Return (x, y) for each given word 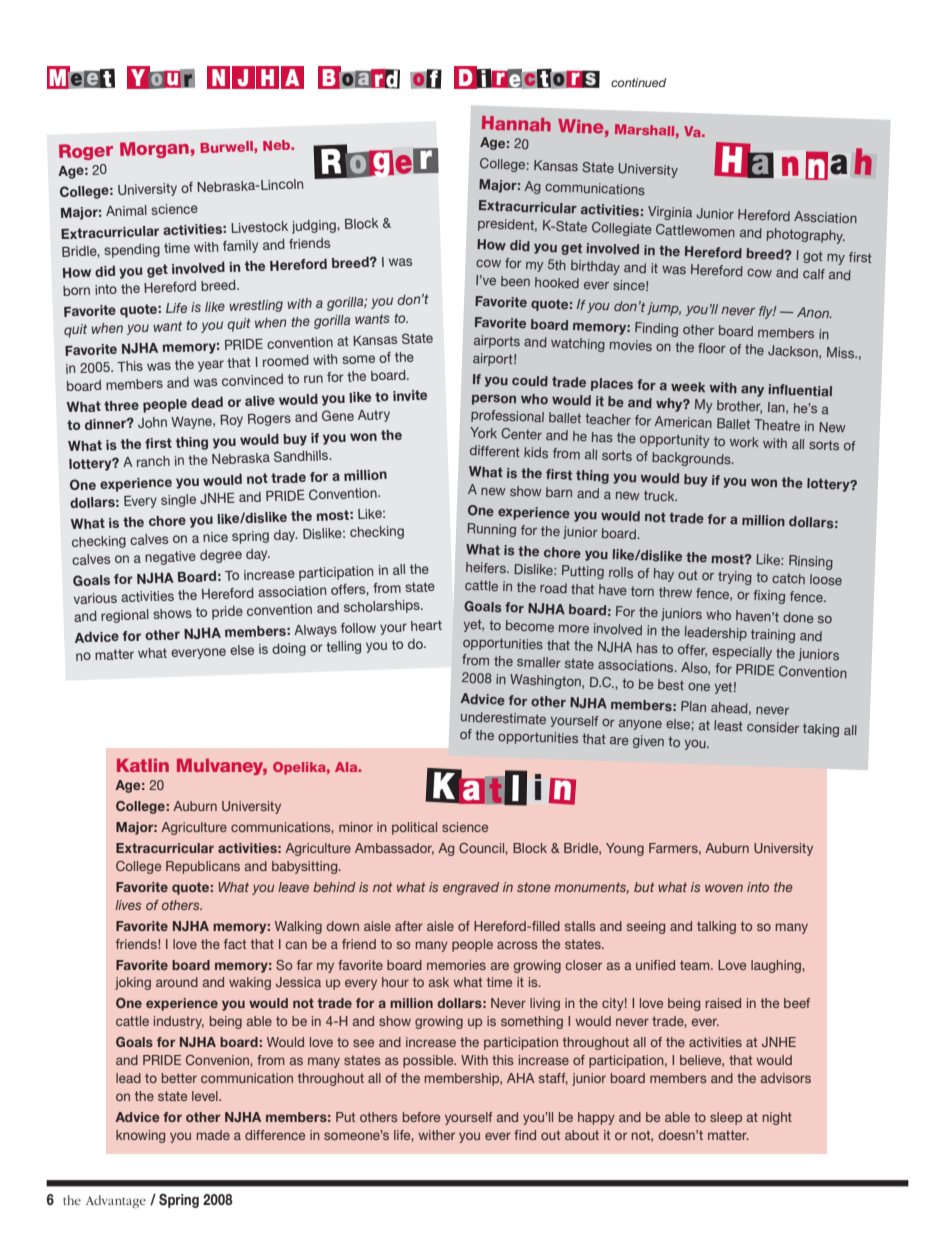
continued (638, 82)
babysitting (306, 867)
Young (625, 849)
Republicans (203, 867)
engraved (471, 888)
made (213, 1135)
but (644, 887)
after (409, 926)
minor (356, 827)
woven (724, 888)
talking (716, 927)
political (414, 828)
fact (235, 944)
